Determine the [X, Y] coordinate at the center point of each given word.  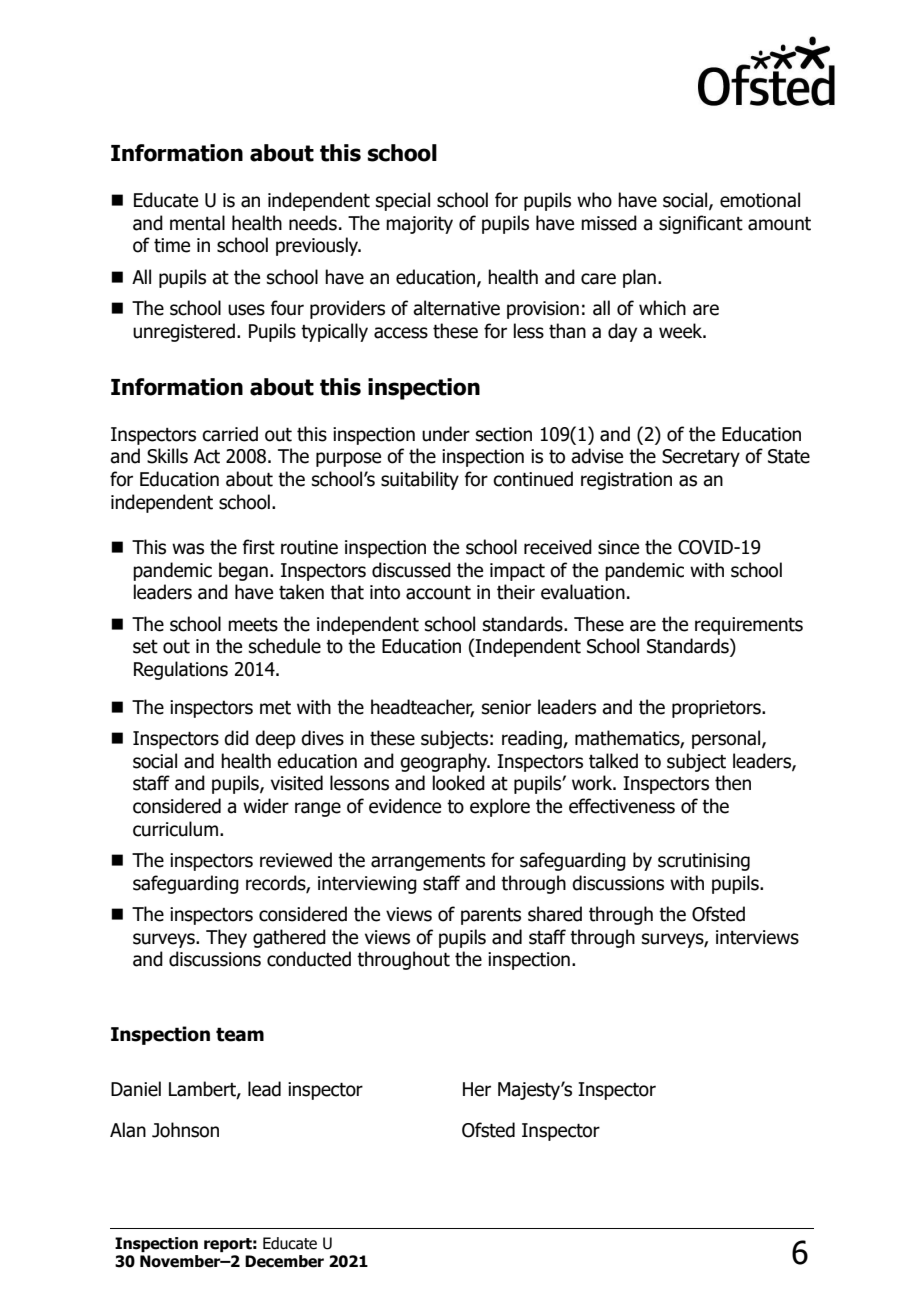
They [226, 938]
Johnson [185, 1130]
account [438, 592]
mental [197, 223]
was [188, 549]
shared [555, 914]
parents [491, 916]
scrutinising [704, 862]
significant [701, 224]
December [284, 1261]
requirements [749, 626]
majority [419, 225]
